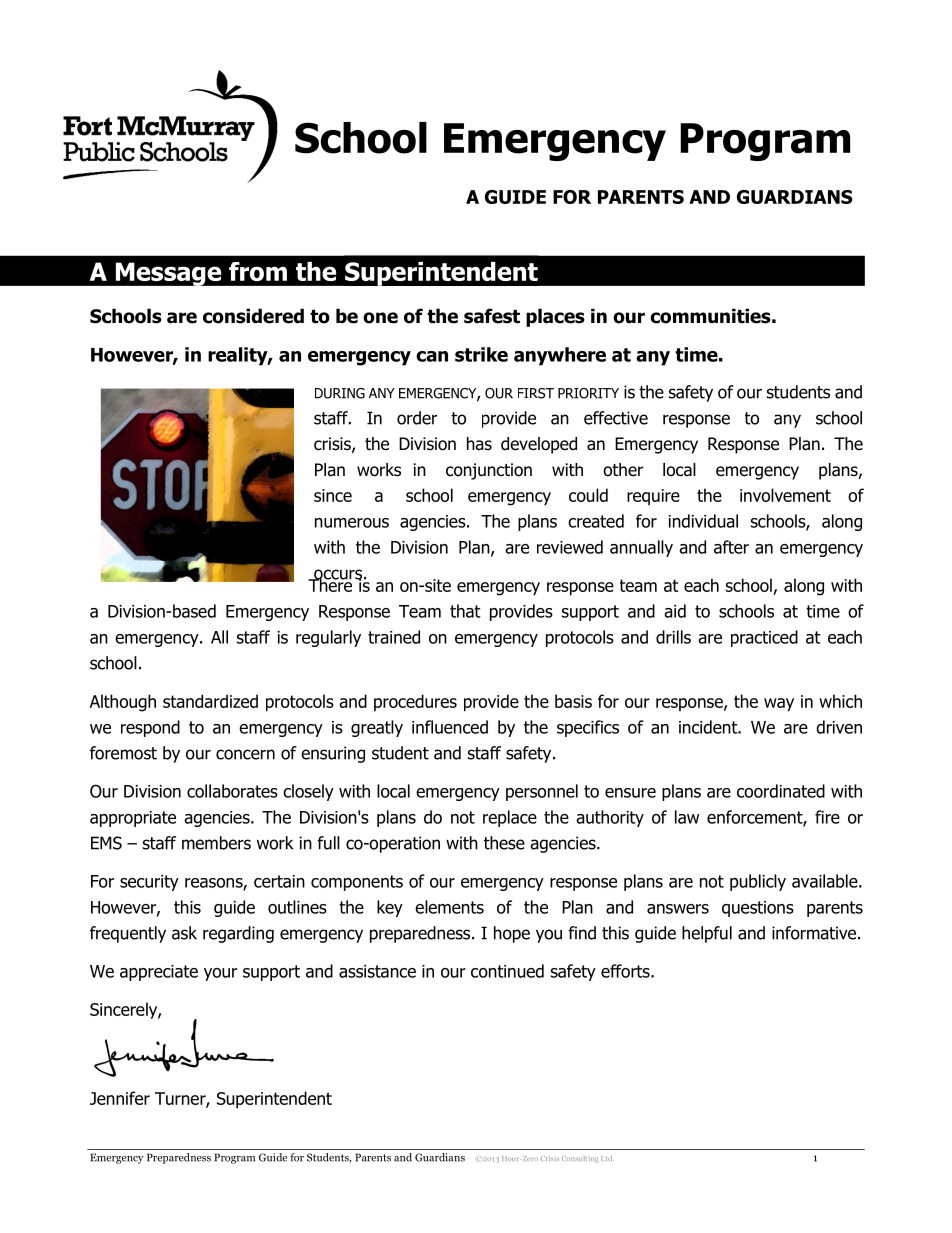  I want to click on way, so click(779, 705).
